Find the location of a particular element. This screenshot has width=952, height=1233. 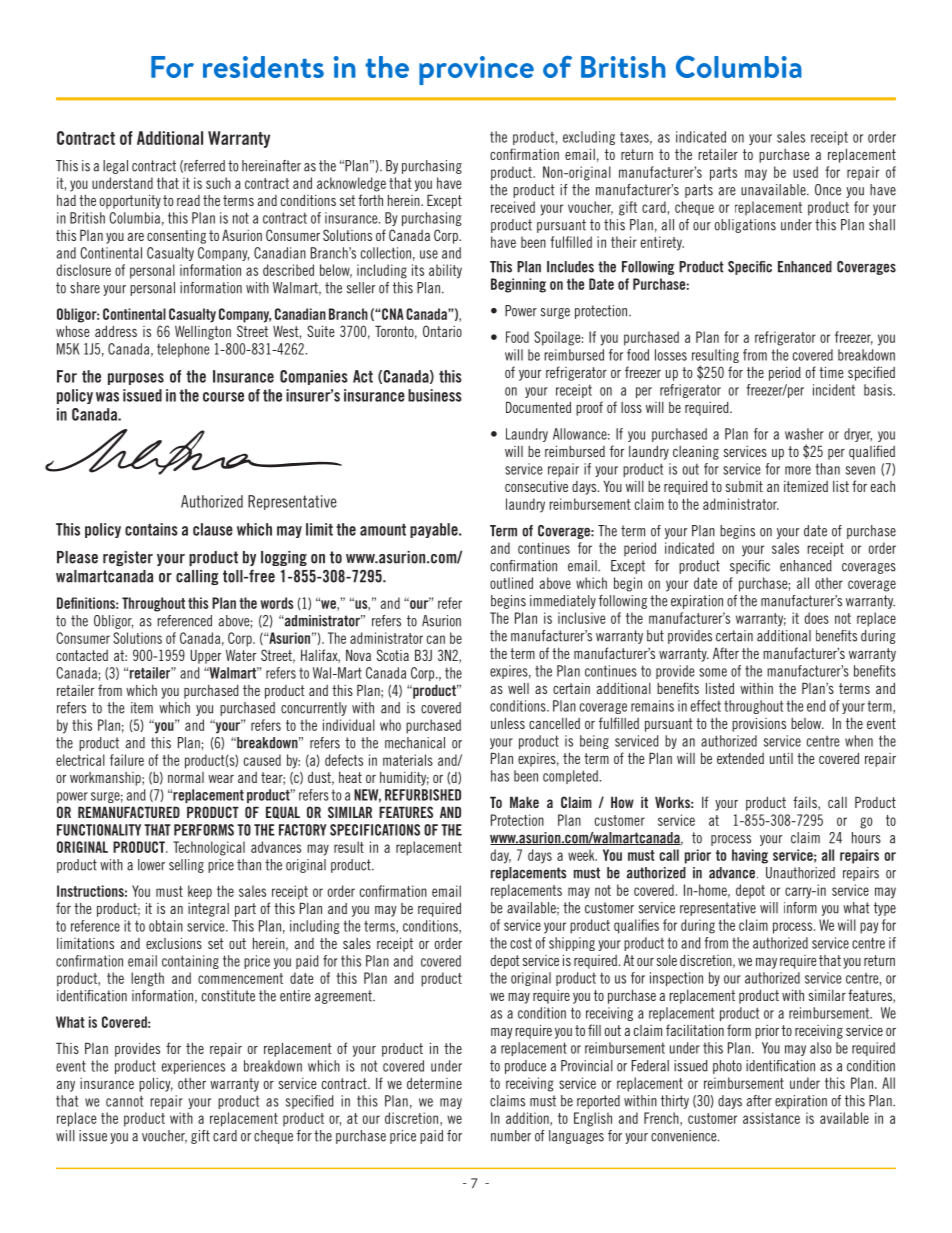

REFURBISHED is located at coordinates (423, 795).
